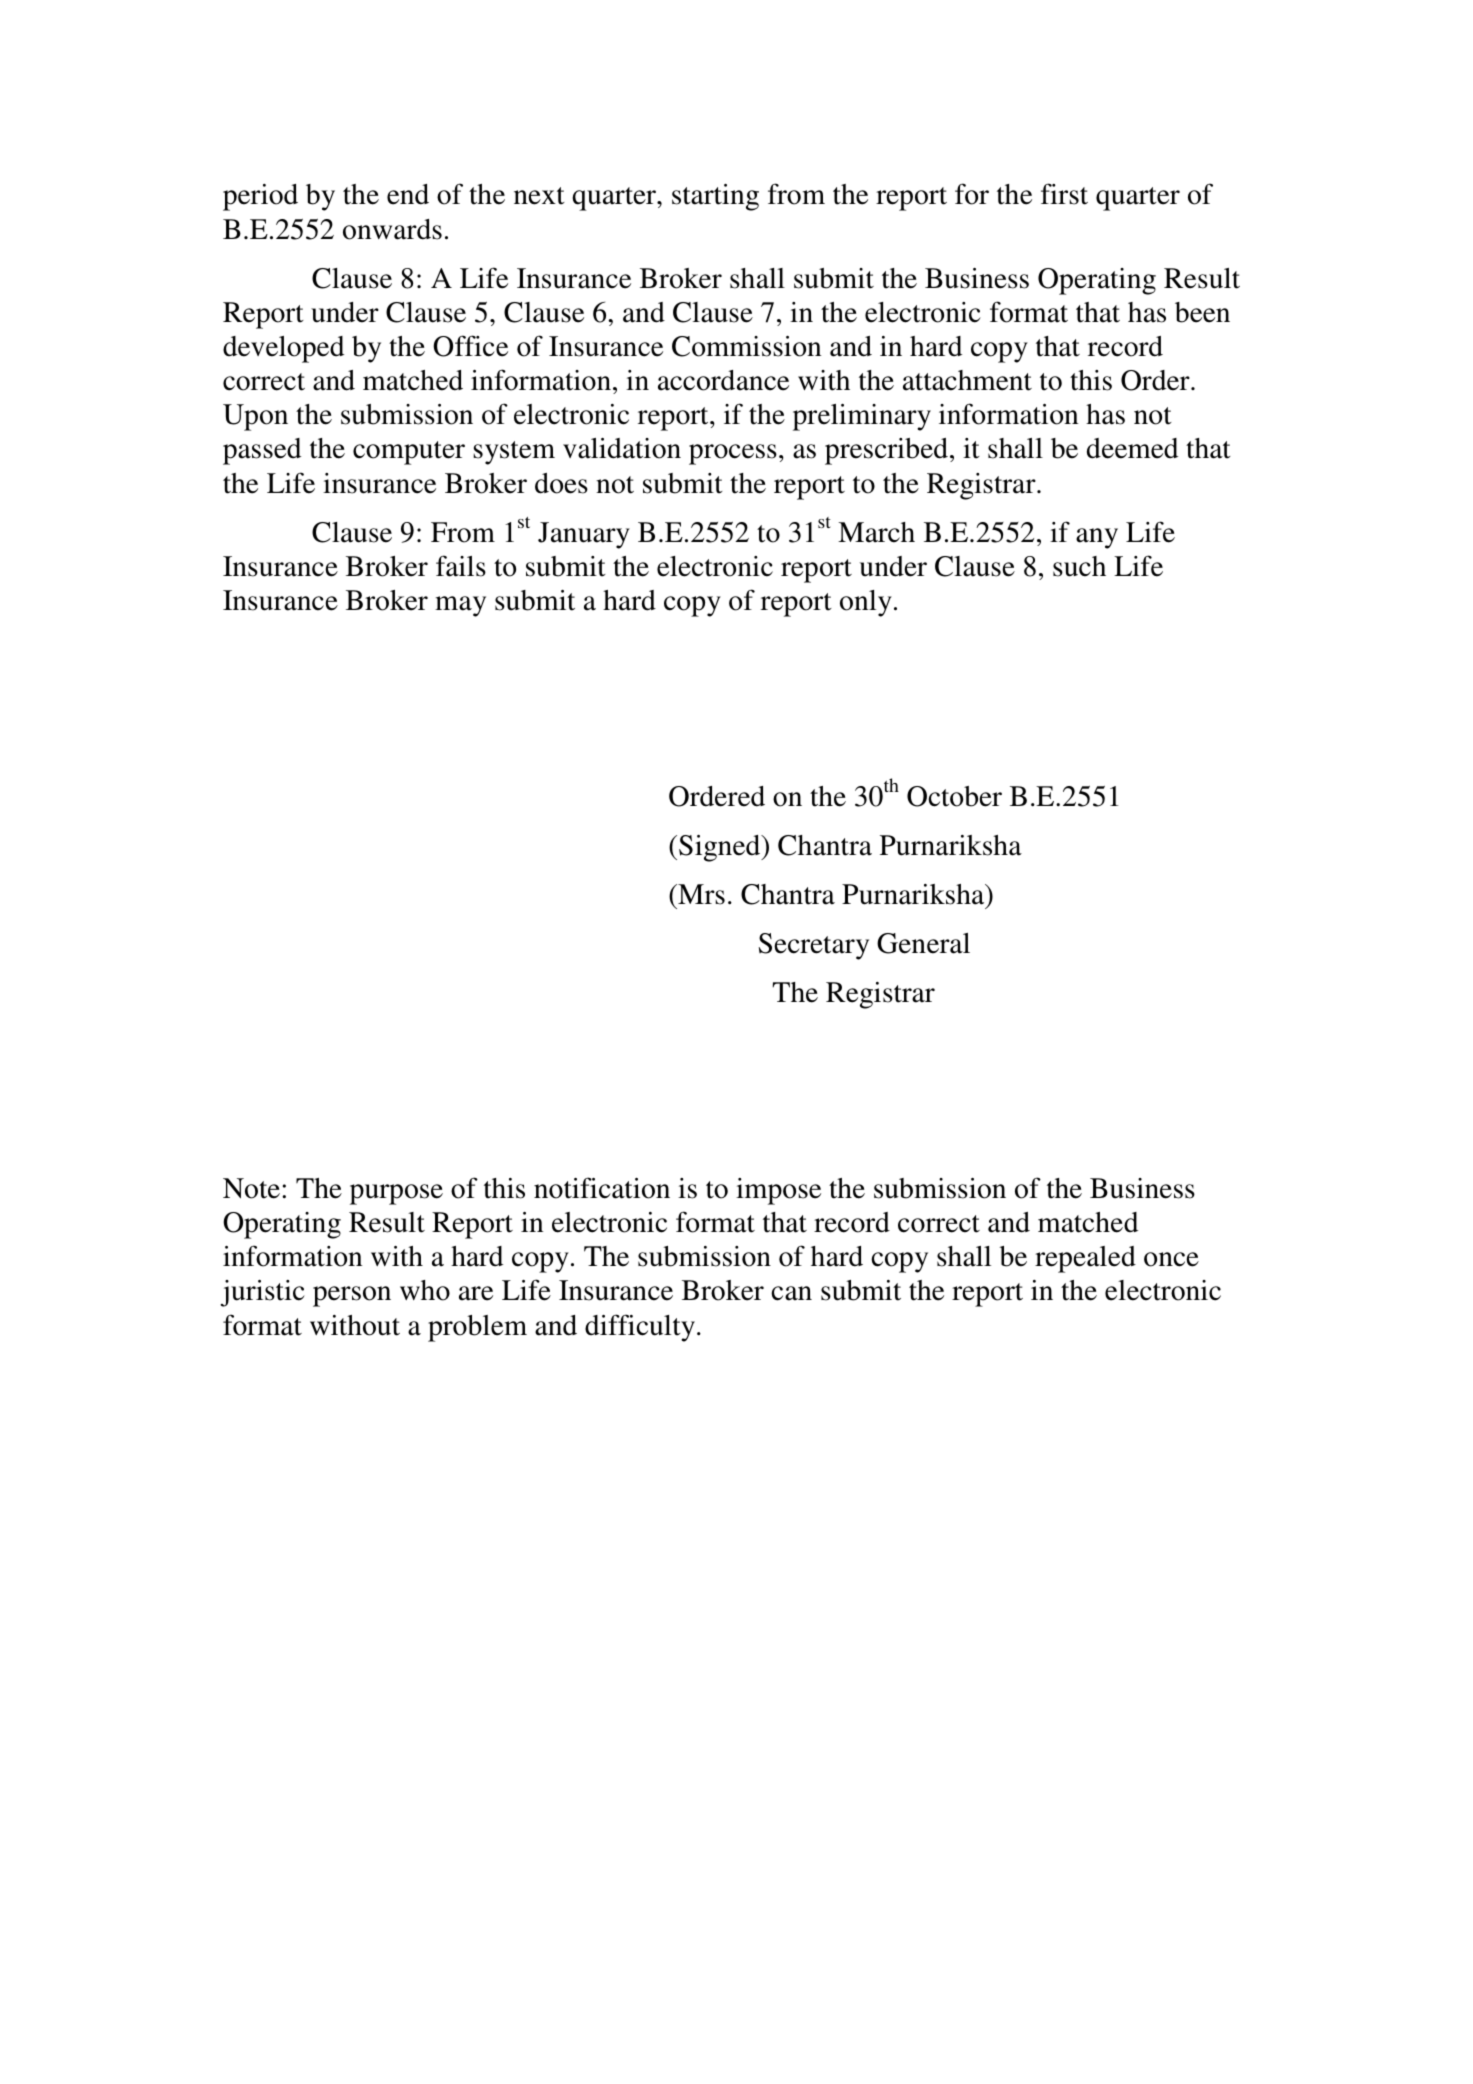  Describe the element at coordinates (460, 606) in the document. I see `may` at that location.
